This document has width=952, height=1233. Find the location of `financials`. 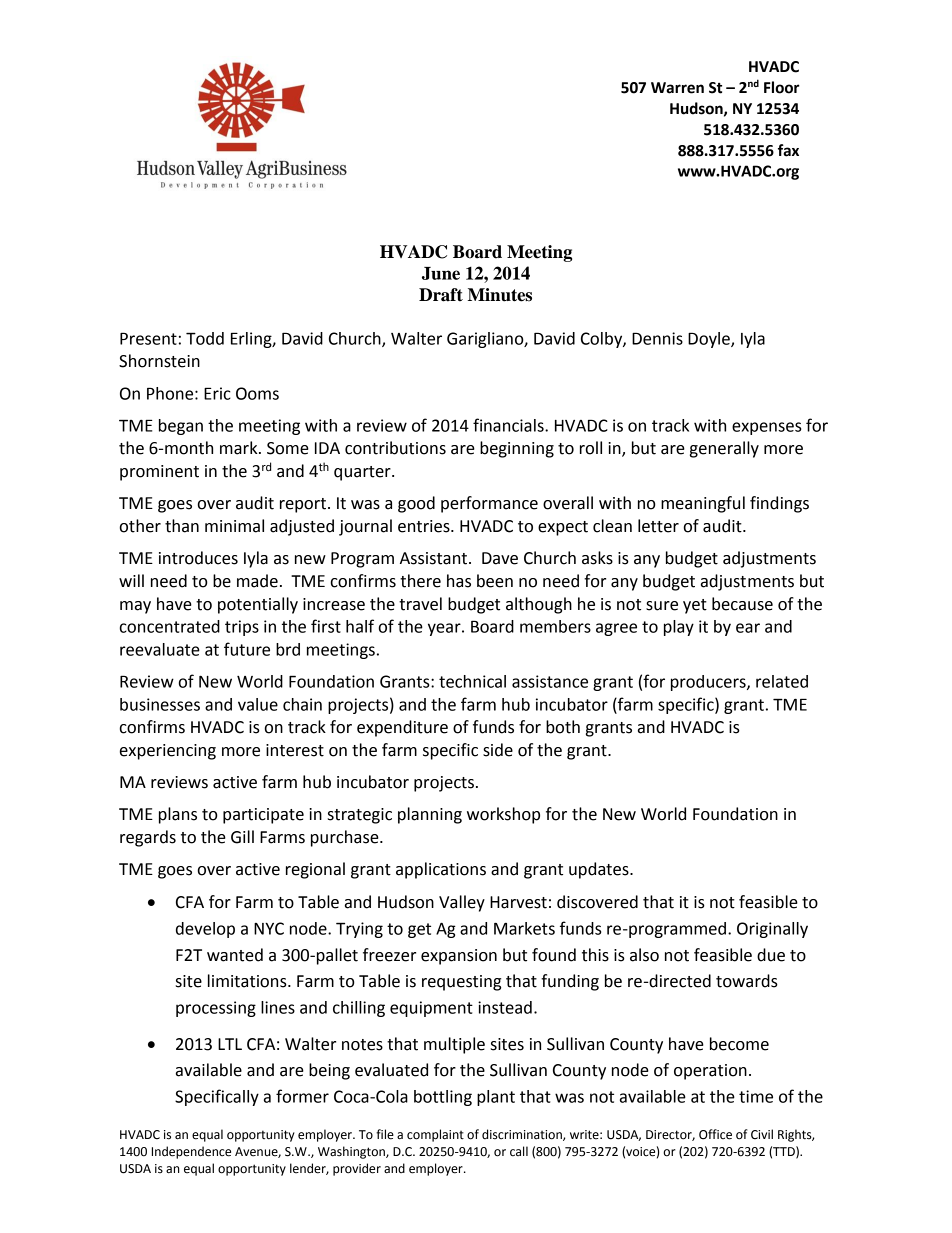

financials is located at coordinates (509, 425).
